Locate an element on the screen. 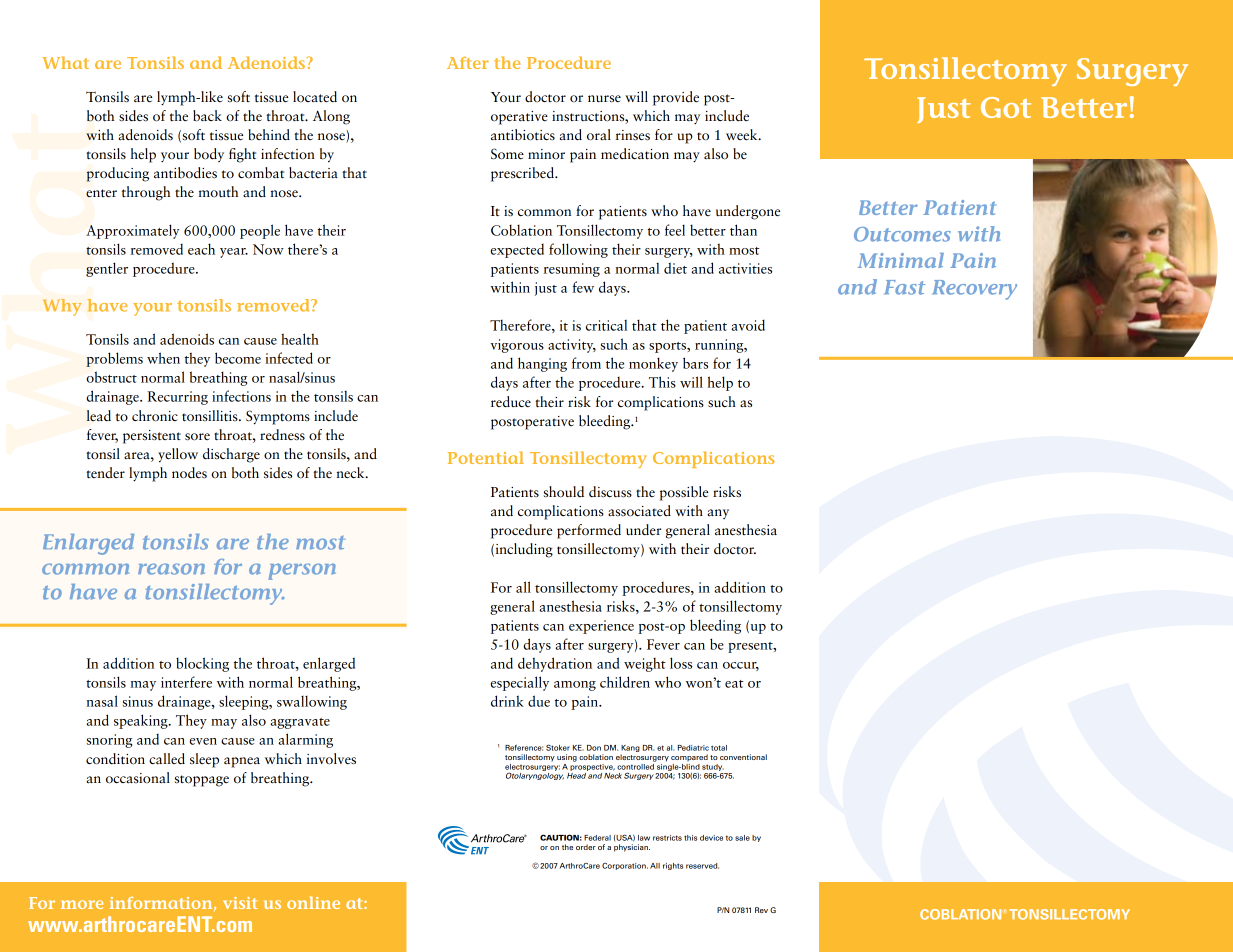  order is located at coordinates (586, 847).
